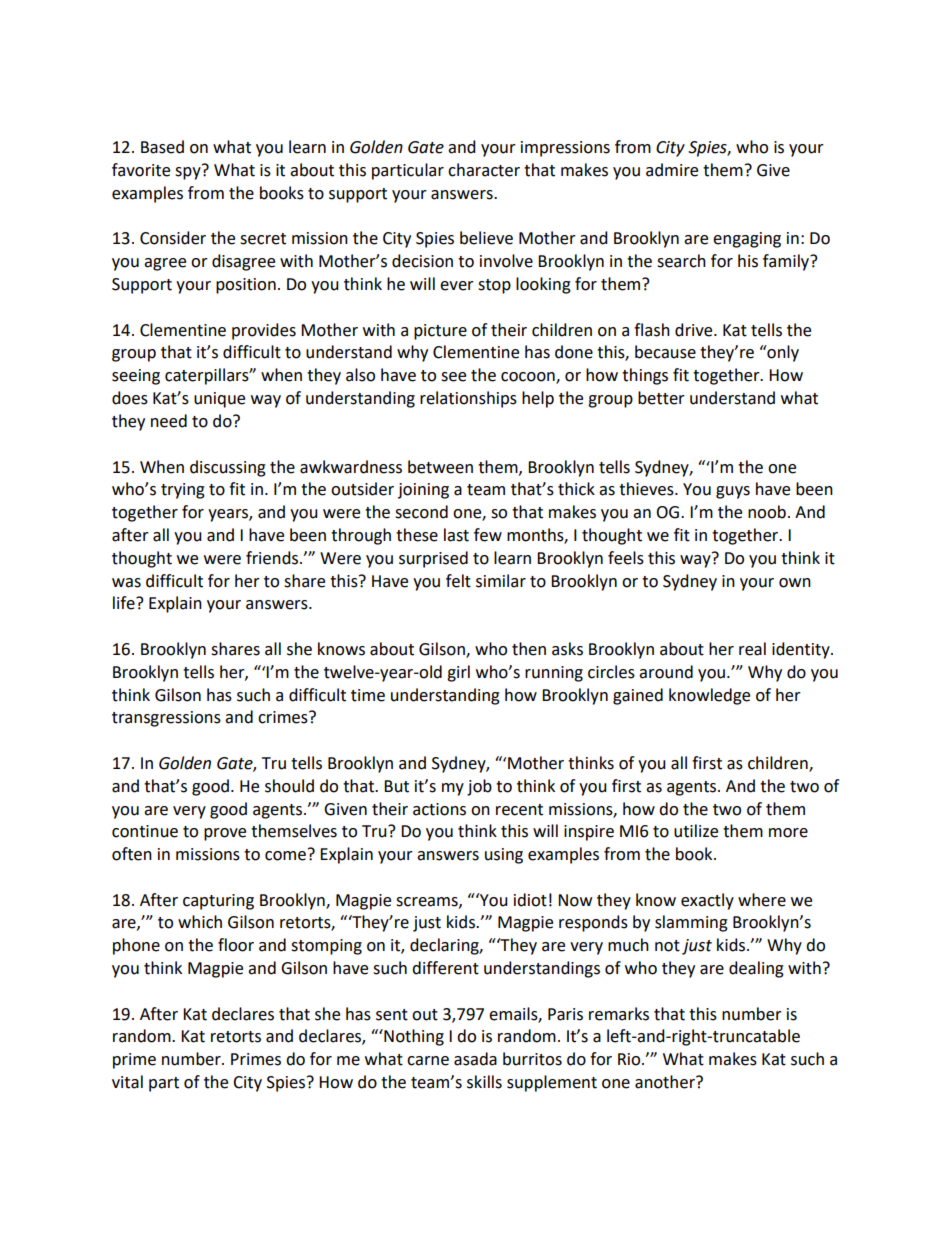 This screenshot has width=952, height=1233. I want to click on better, so click(661, 398).
